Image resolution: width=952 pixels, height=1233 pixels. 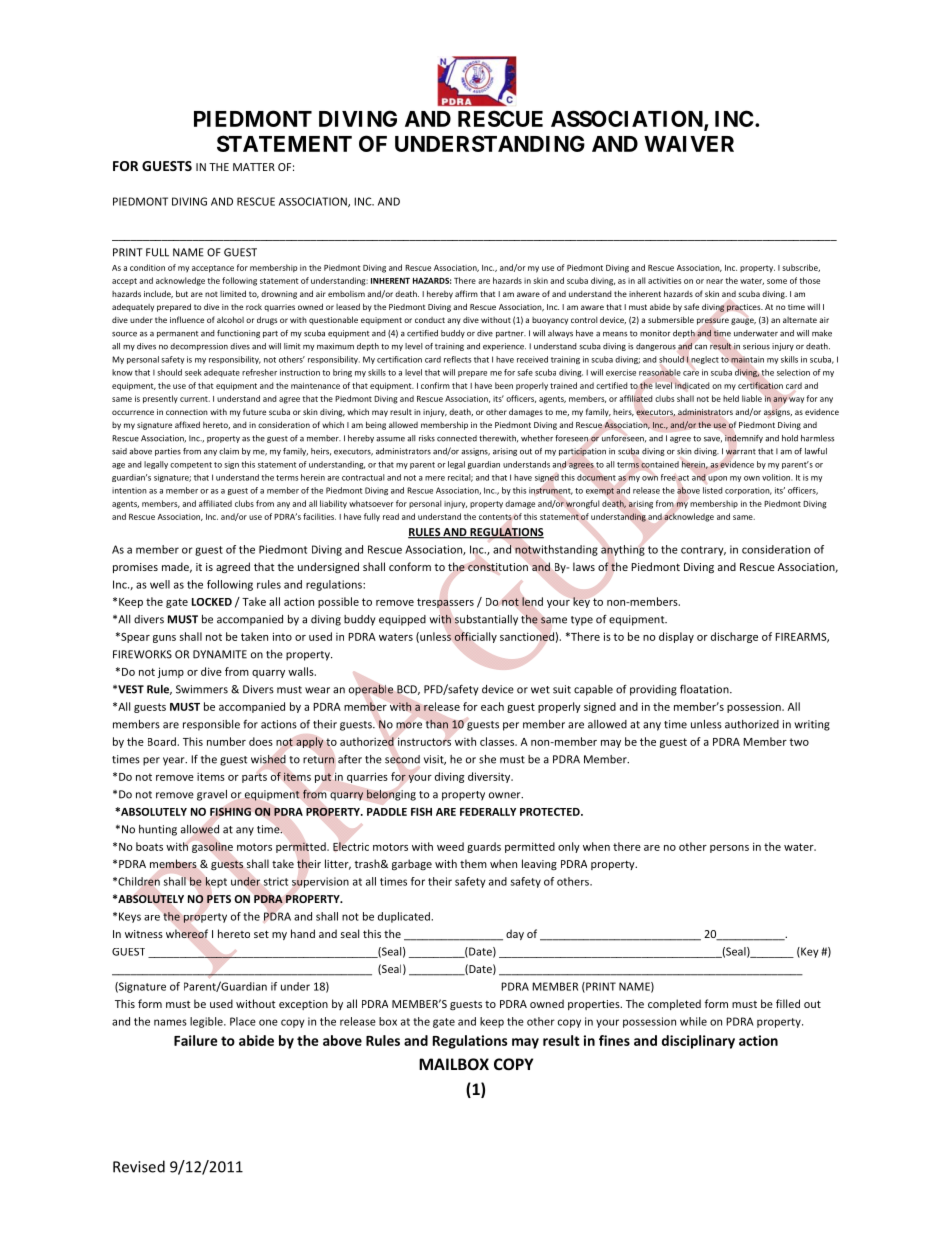 I want to click on FEDERALLY, so click(x=488, y=812).
